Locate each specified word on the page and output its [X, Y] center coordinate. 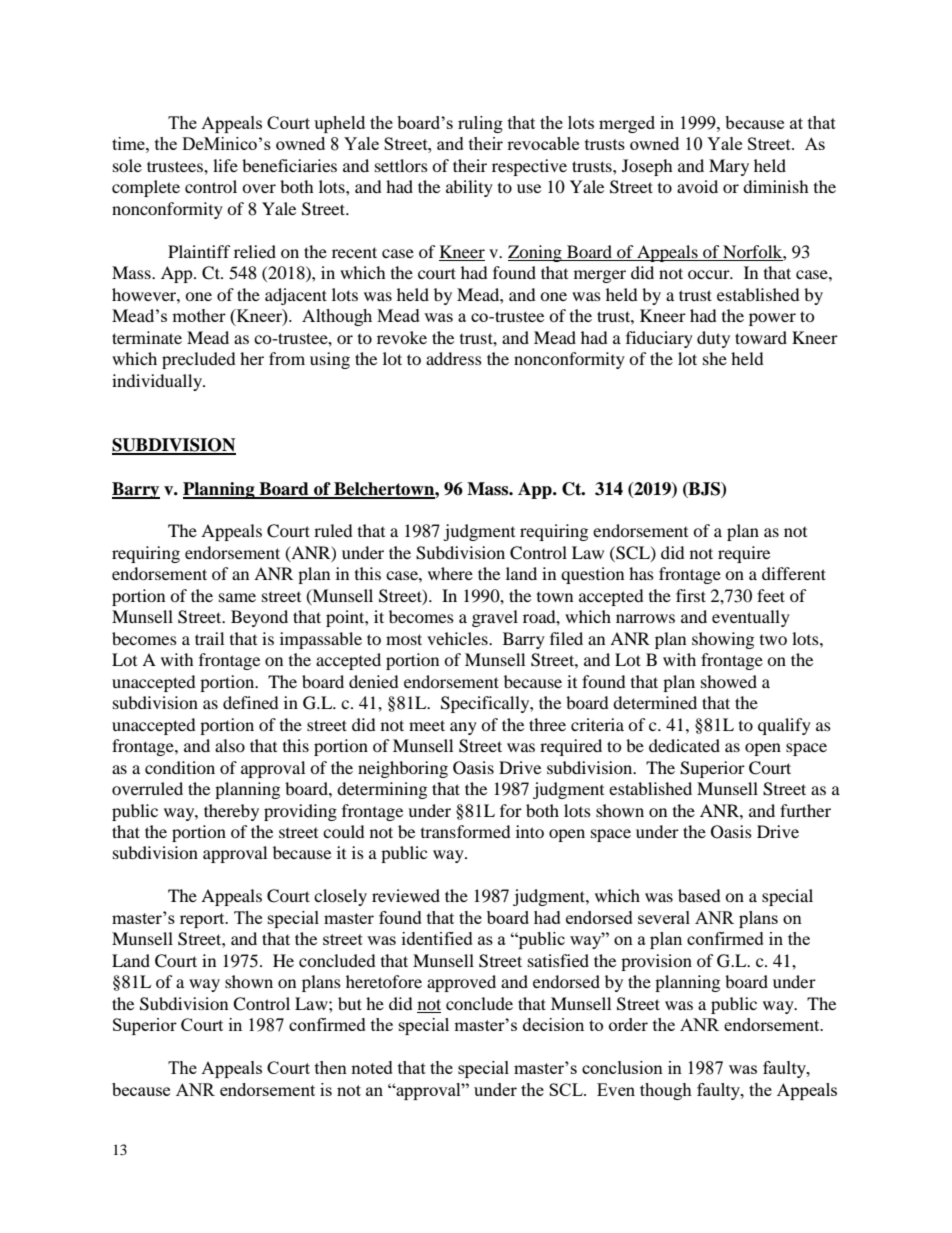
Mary [729, 167]
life [225, 165]
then [331, 1067]
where [450, 573]
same [237, 597]
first [691, 595]
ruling [480, 124]
